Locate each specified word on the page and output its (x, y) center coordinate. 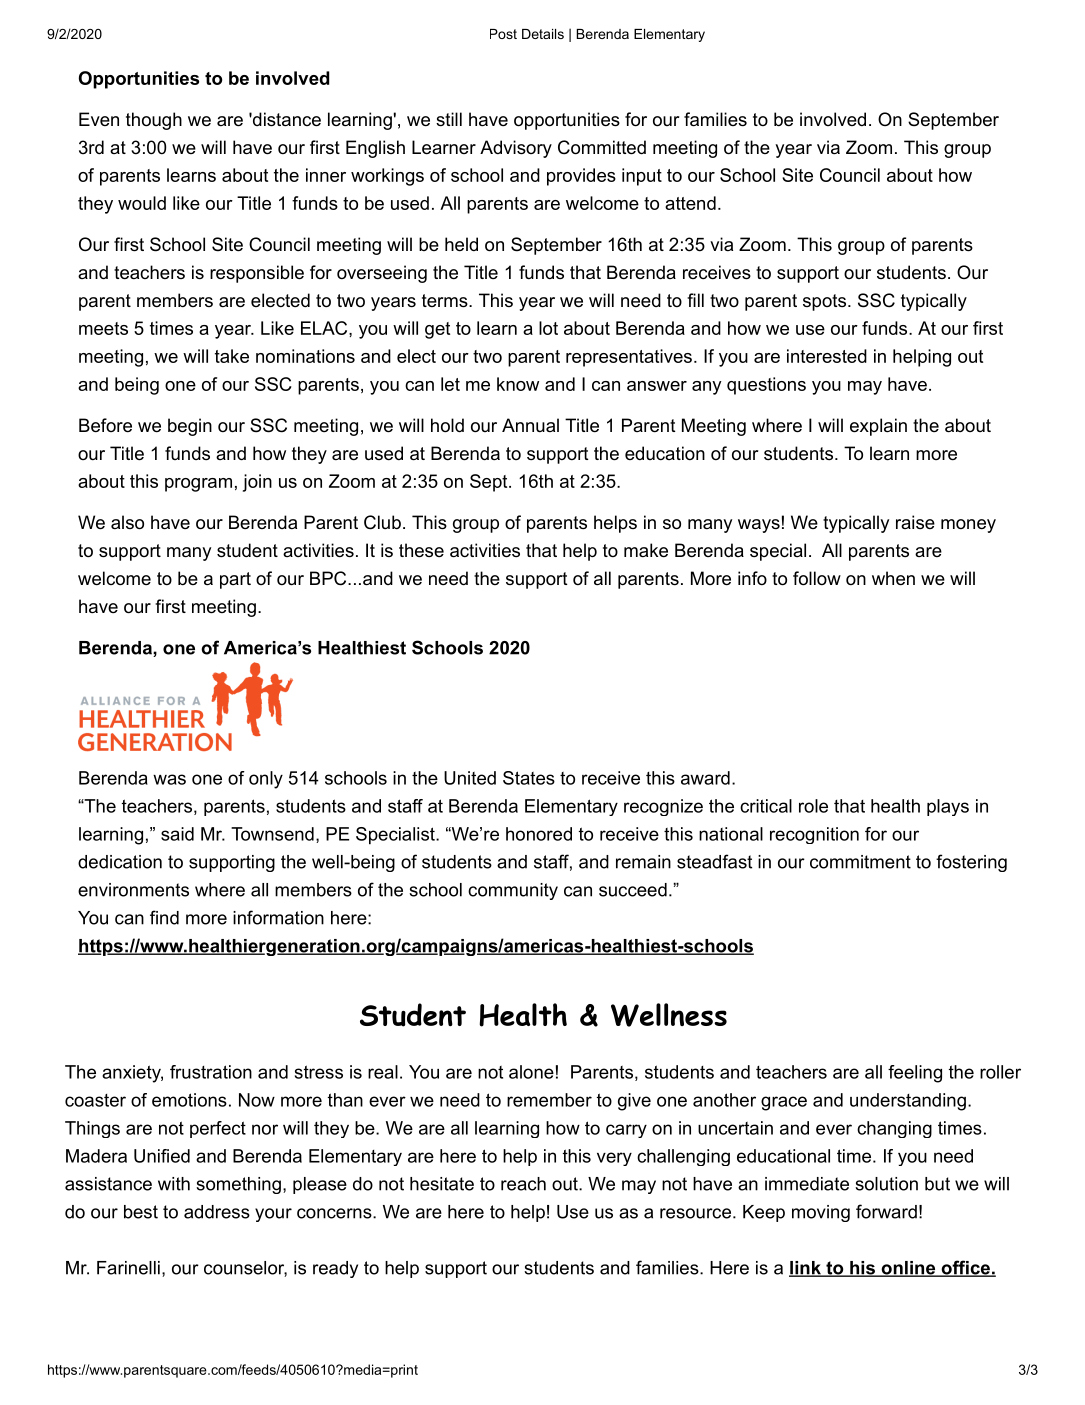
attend (690, 203)
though (154, 121)
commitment (860, 862)
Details (543, 34)
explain (878, 427)
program (198, 485)
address (217, 1212)
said (177, 834)
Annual (530, 425)
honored (539, 834)
